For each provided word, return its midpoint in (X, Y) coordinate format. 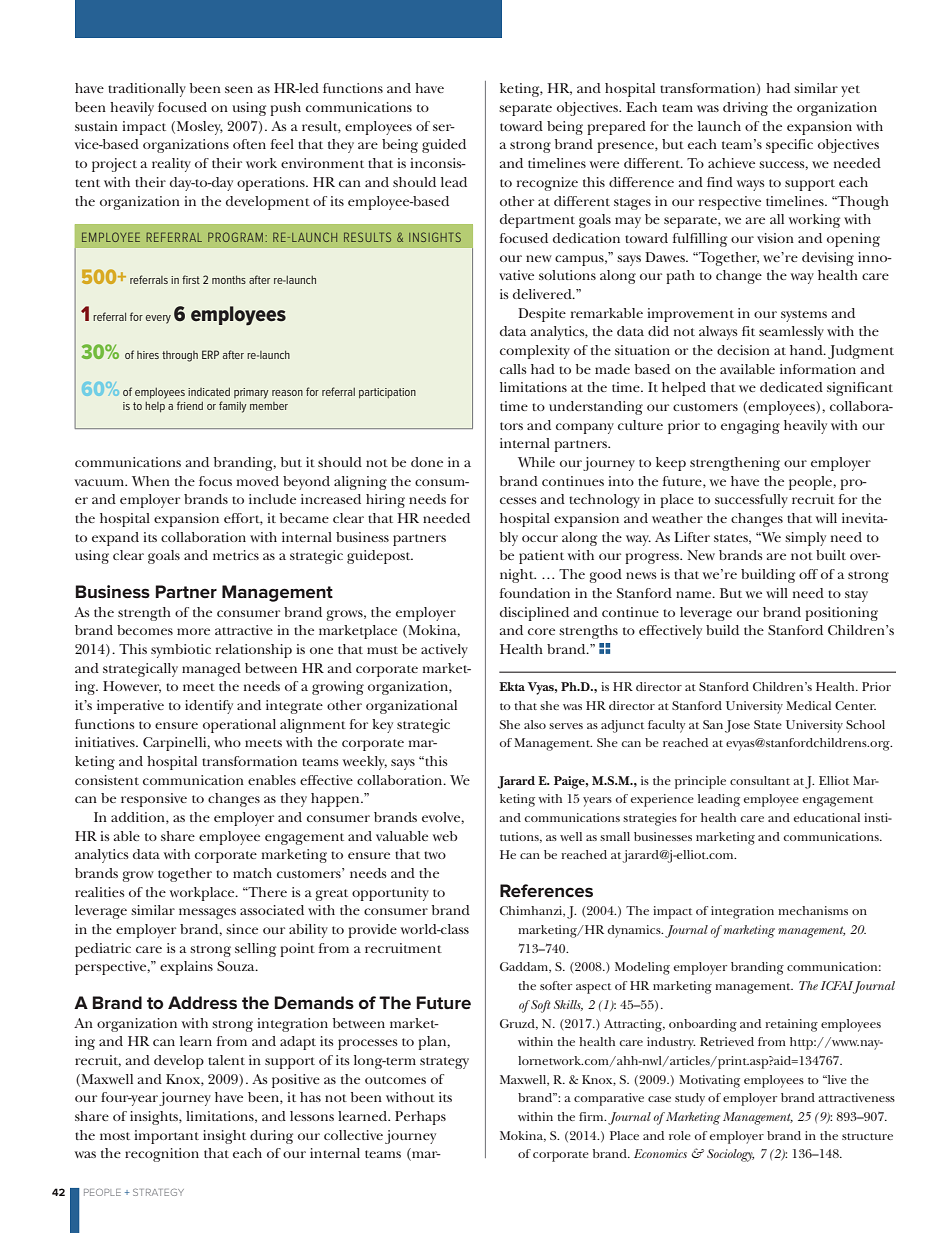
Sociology (730, 1155)
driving (745, 109)
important (166, 1137)
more (193, 631)
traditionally (147, 90)
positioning (841, 614)
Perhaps (420, 1118)
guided (444, 146)
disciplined (534, 614)
